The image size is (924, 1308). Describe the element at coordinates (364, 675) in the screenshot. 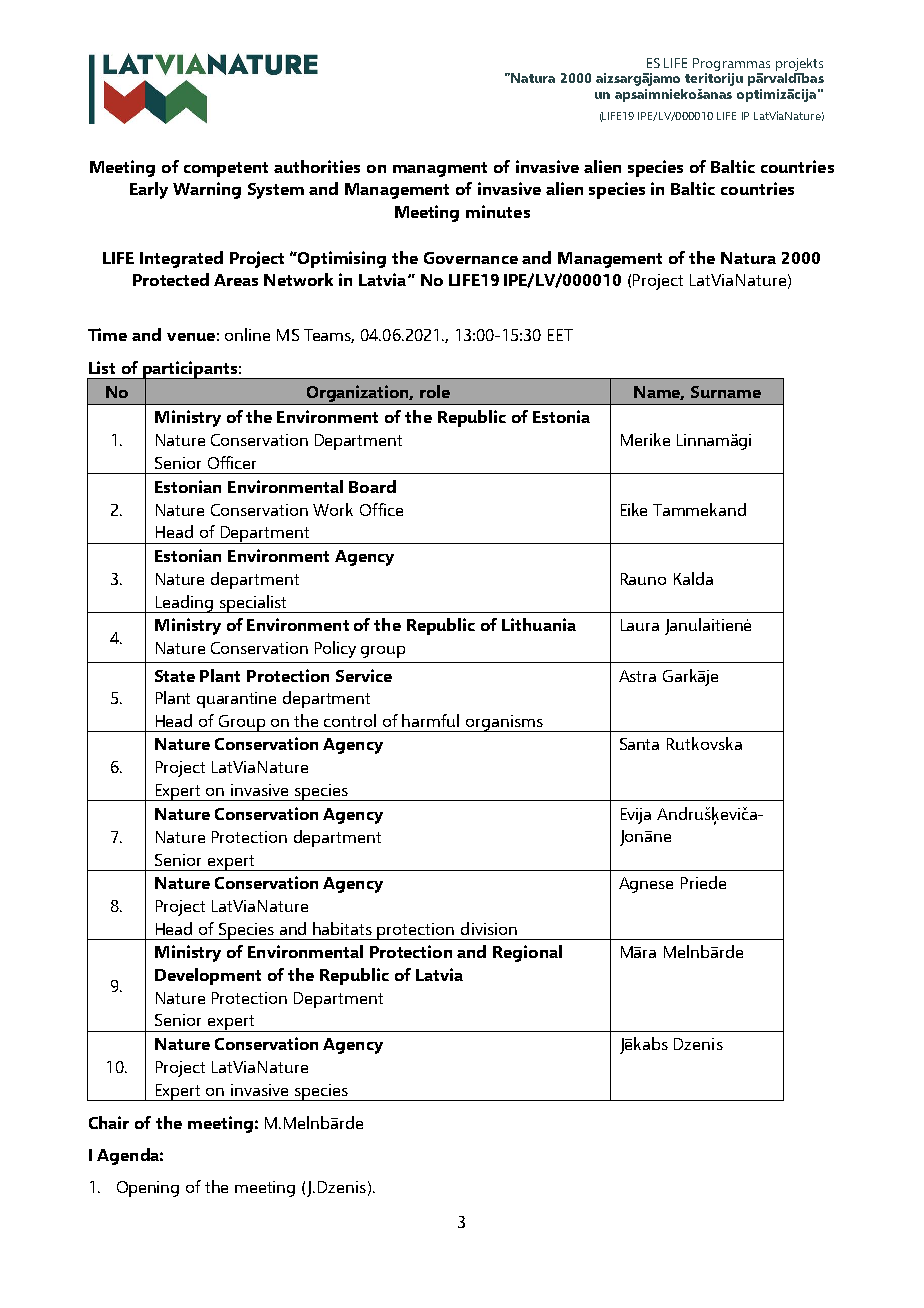

I see `Service` at that location.
